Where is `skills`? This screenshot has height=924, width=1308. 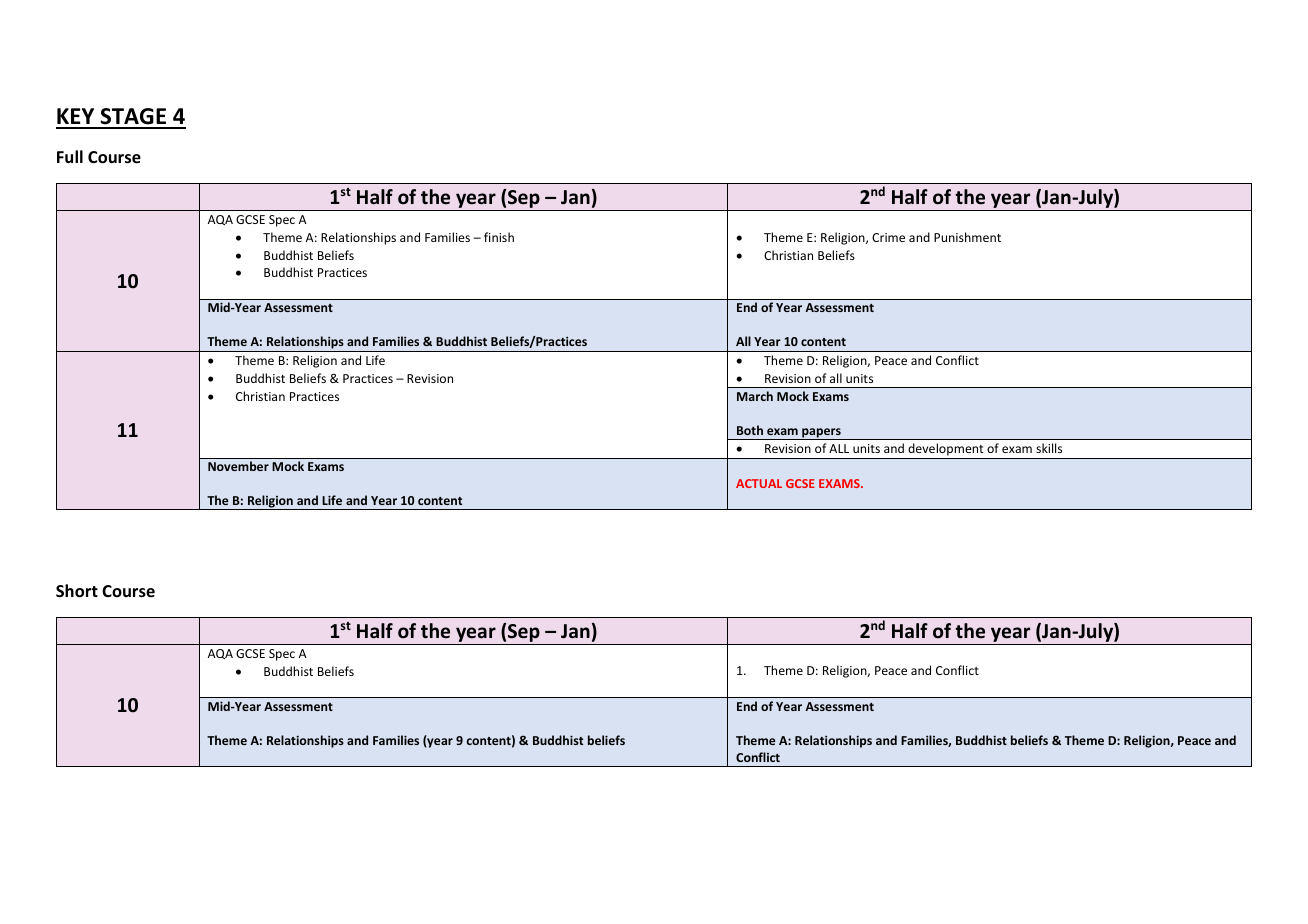
skills is located at coordinates (1049, 448).
